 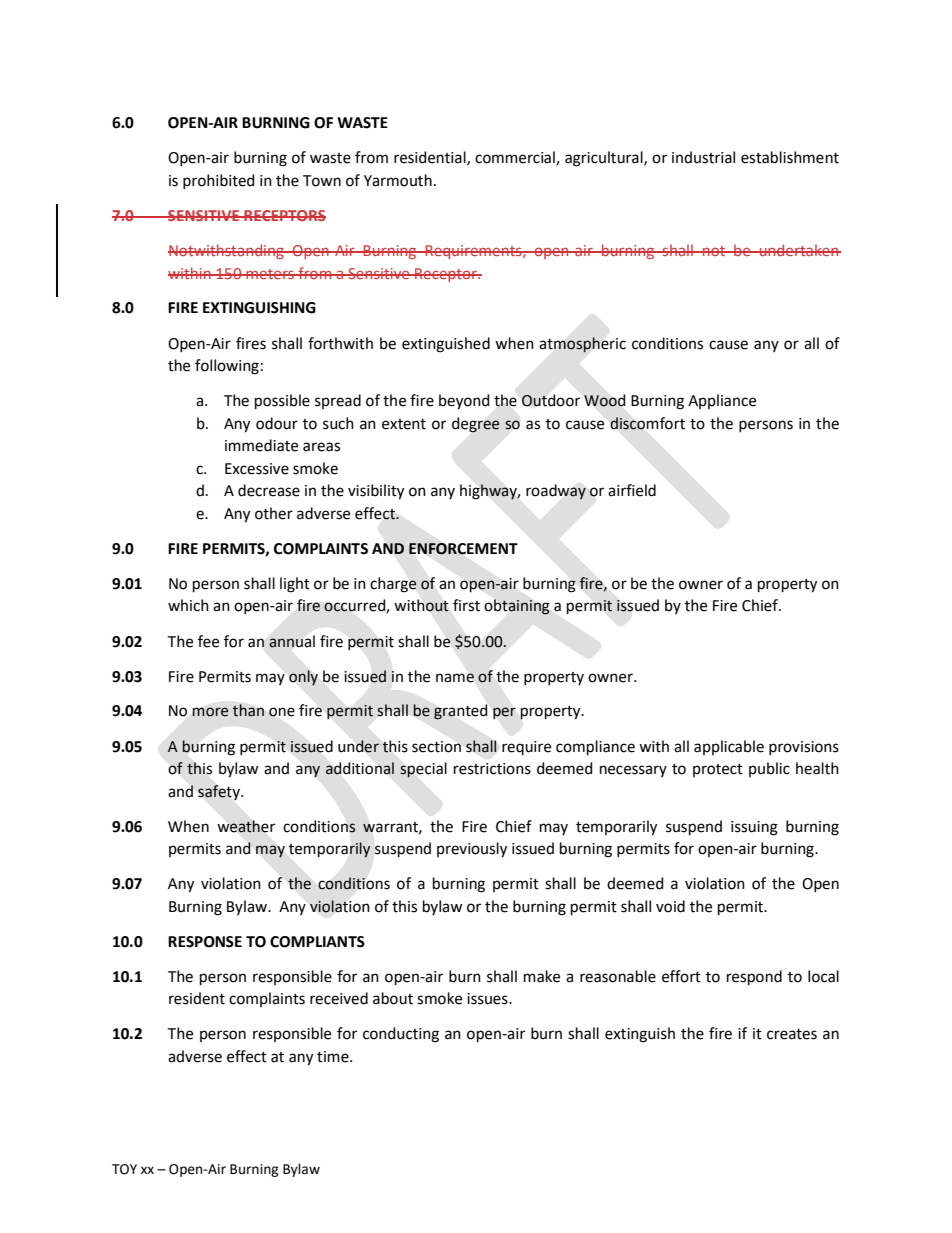 I want to click on ENFORCEMENT, so click(x=463, y=549).
